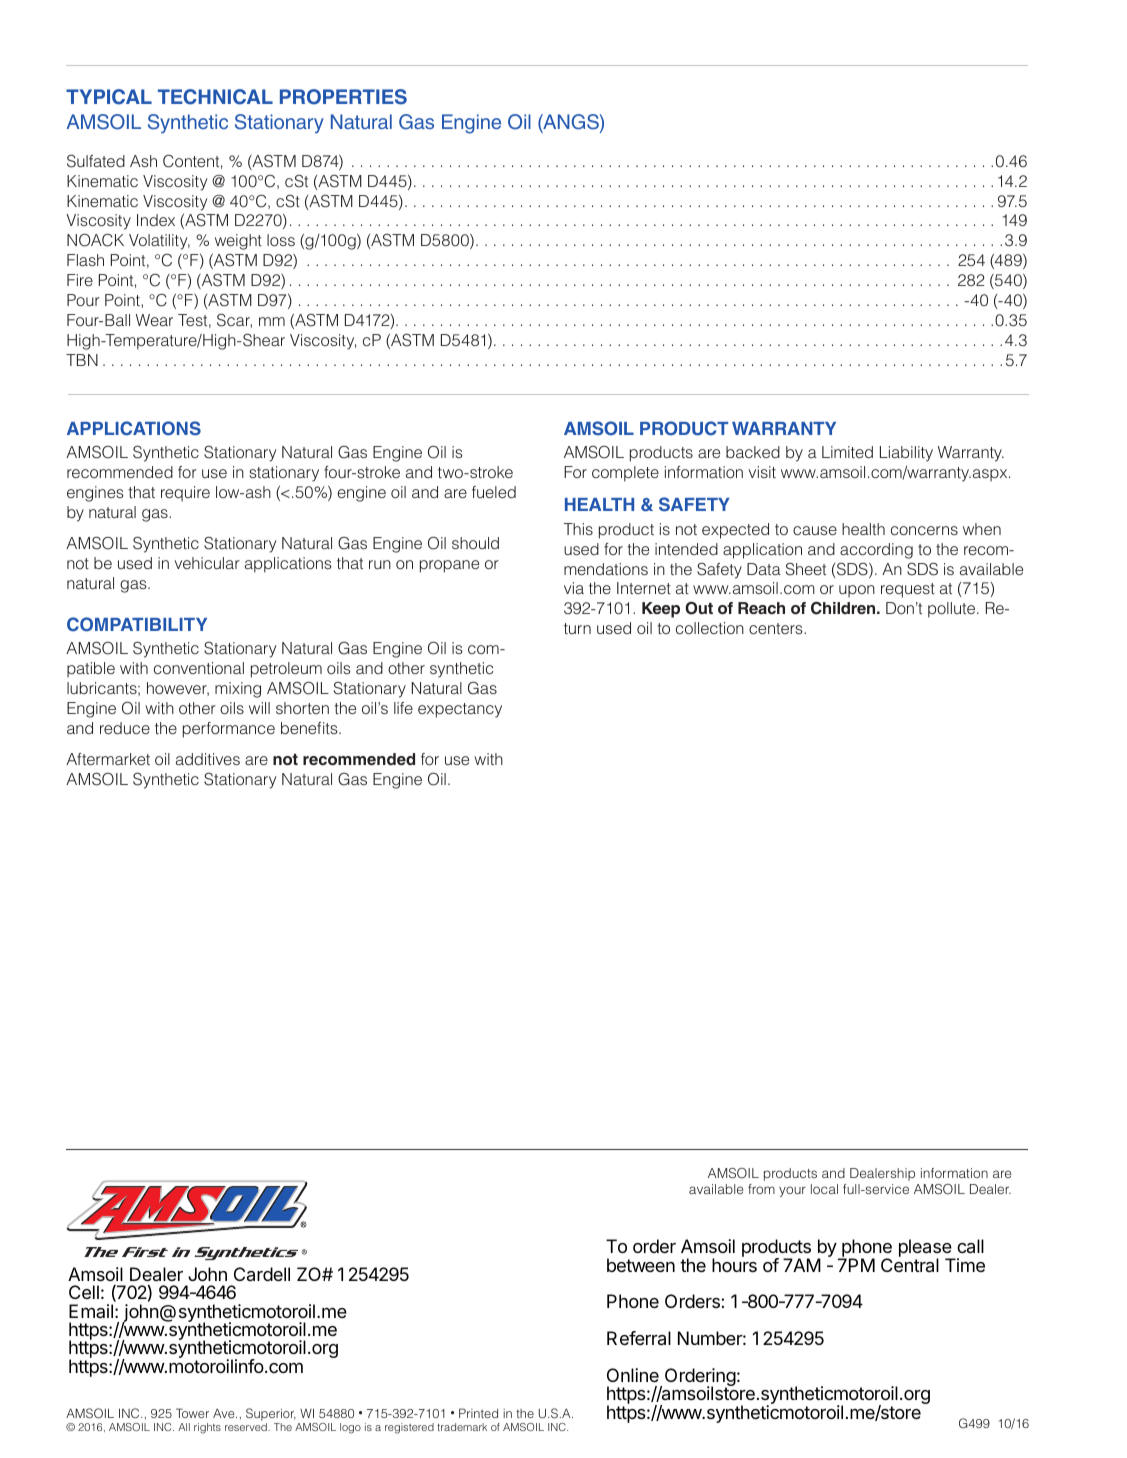  What do you see at coordinates (847, 452) in the page?
I see `Limited` at bounding box center [847, 452].
